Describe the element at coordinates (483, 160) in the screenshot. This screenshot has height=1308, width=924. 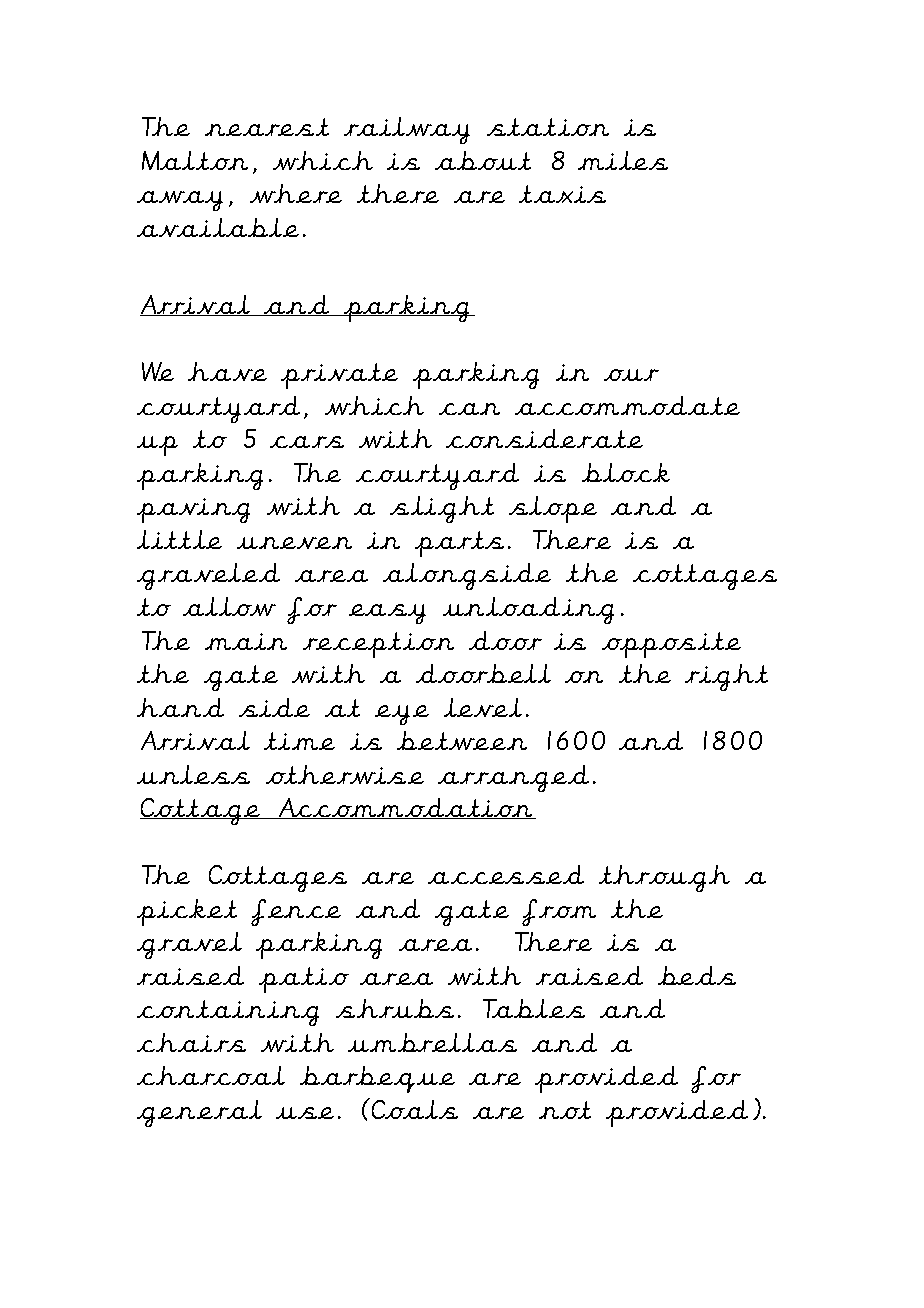
I see `about` at that location.
